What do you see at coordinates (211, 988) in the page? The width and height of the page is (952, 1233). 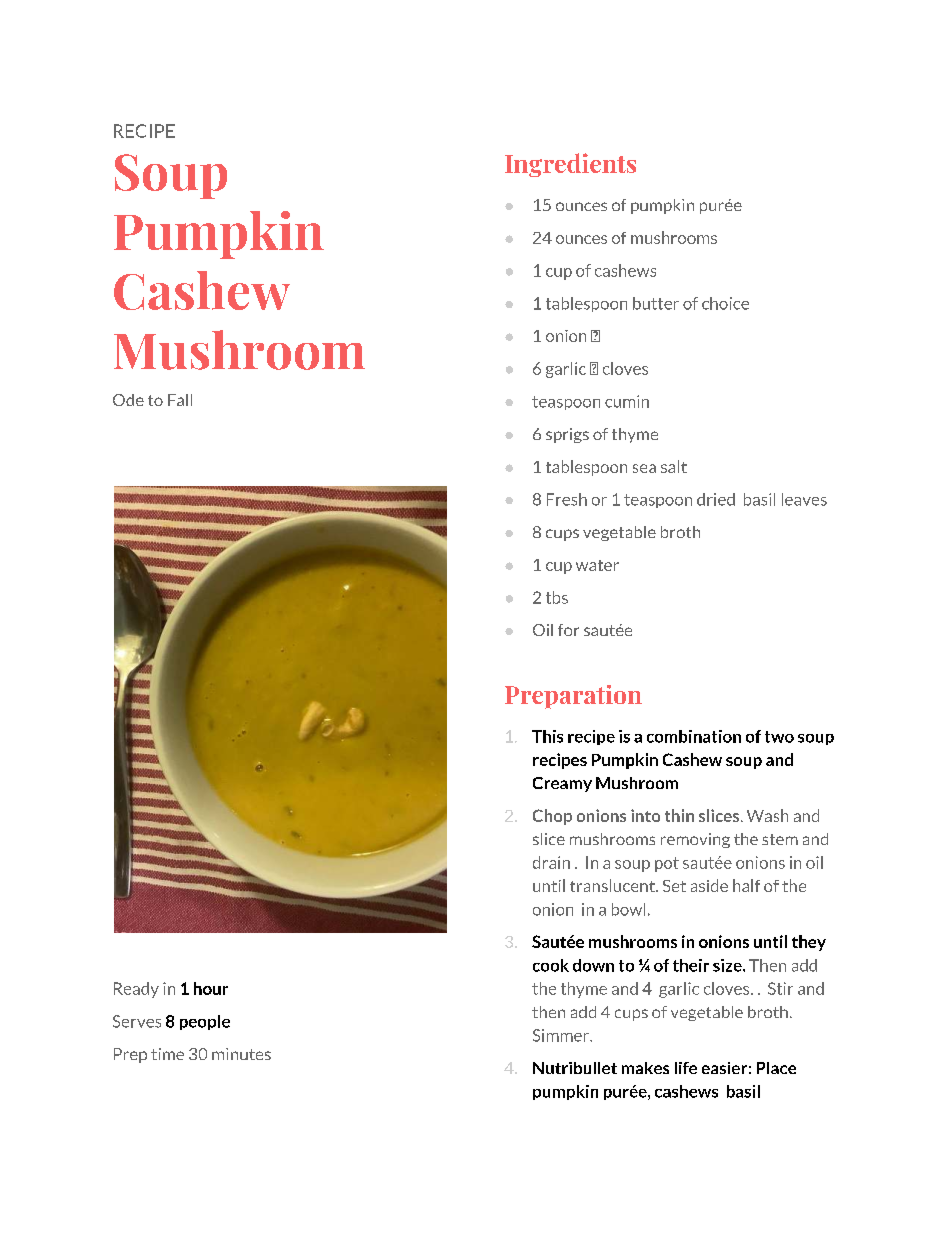 I see `hour` at bounding box center [211, 988].
